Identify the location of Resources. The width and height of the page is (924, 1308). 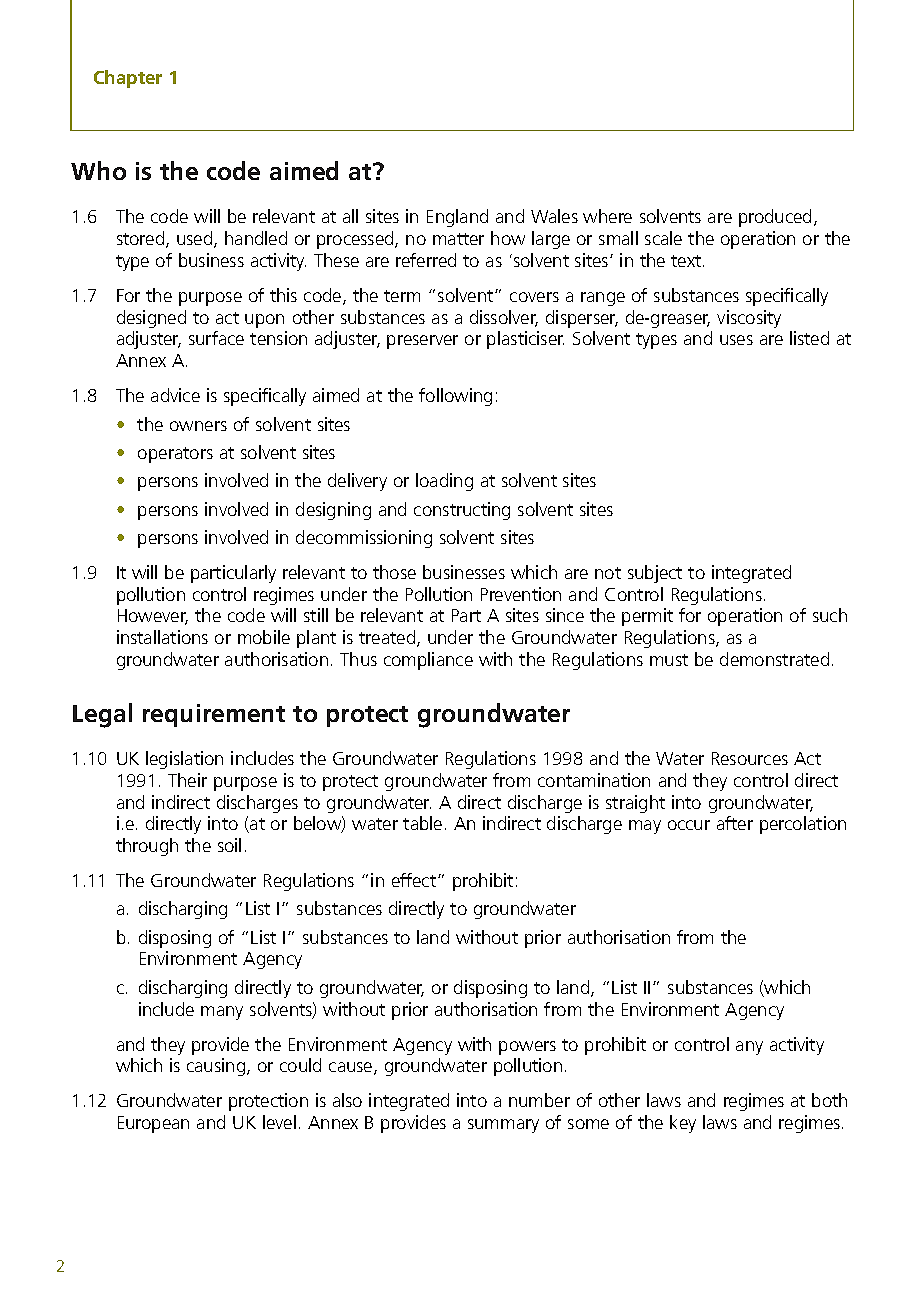
(750, 758).
